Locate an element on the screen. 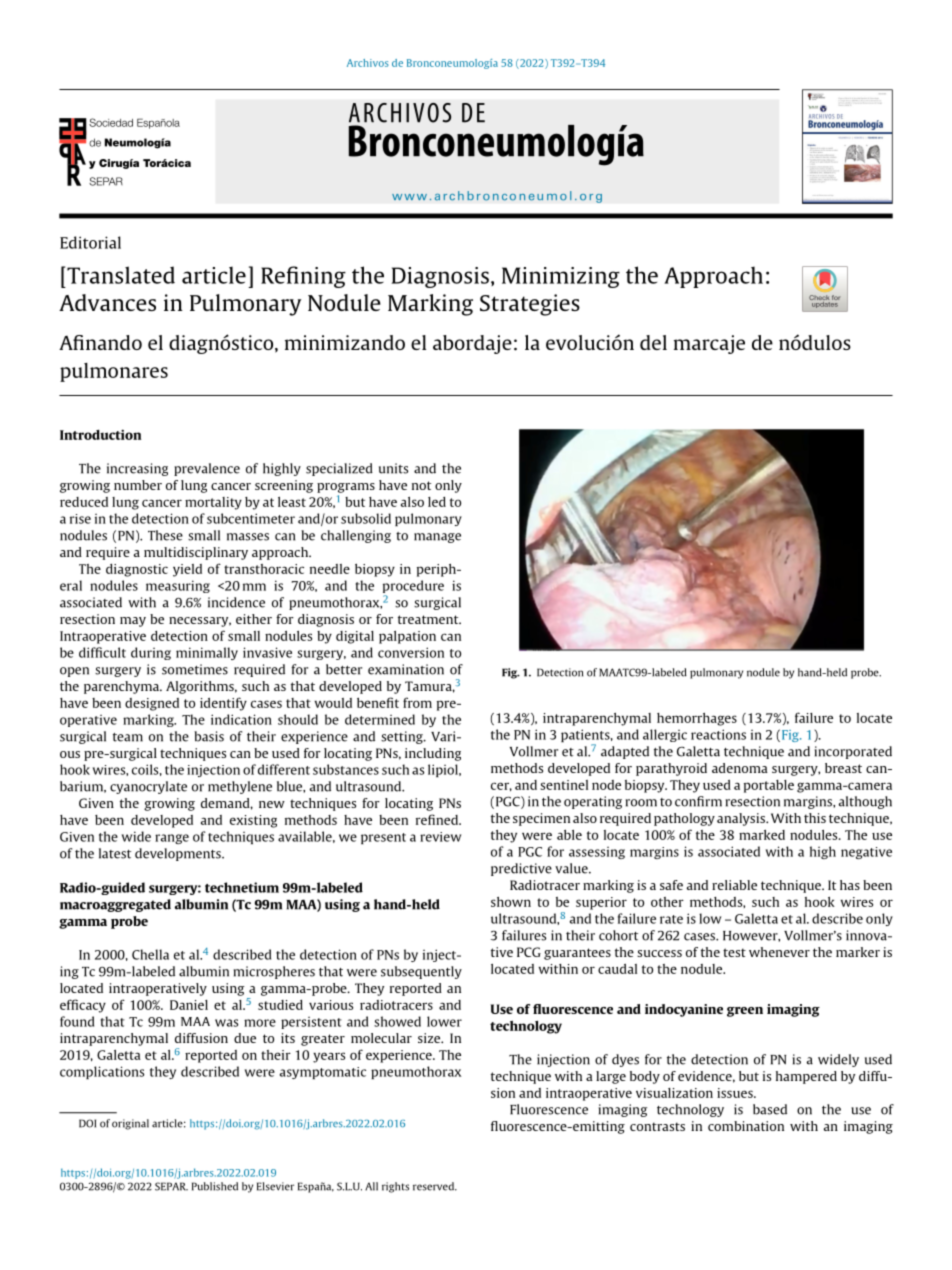 This screenshot has height=1270, width=952. Refining is located at coordinates (303, 277).
